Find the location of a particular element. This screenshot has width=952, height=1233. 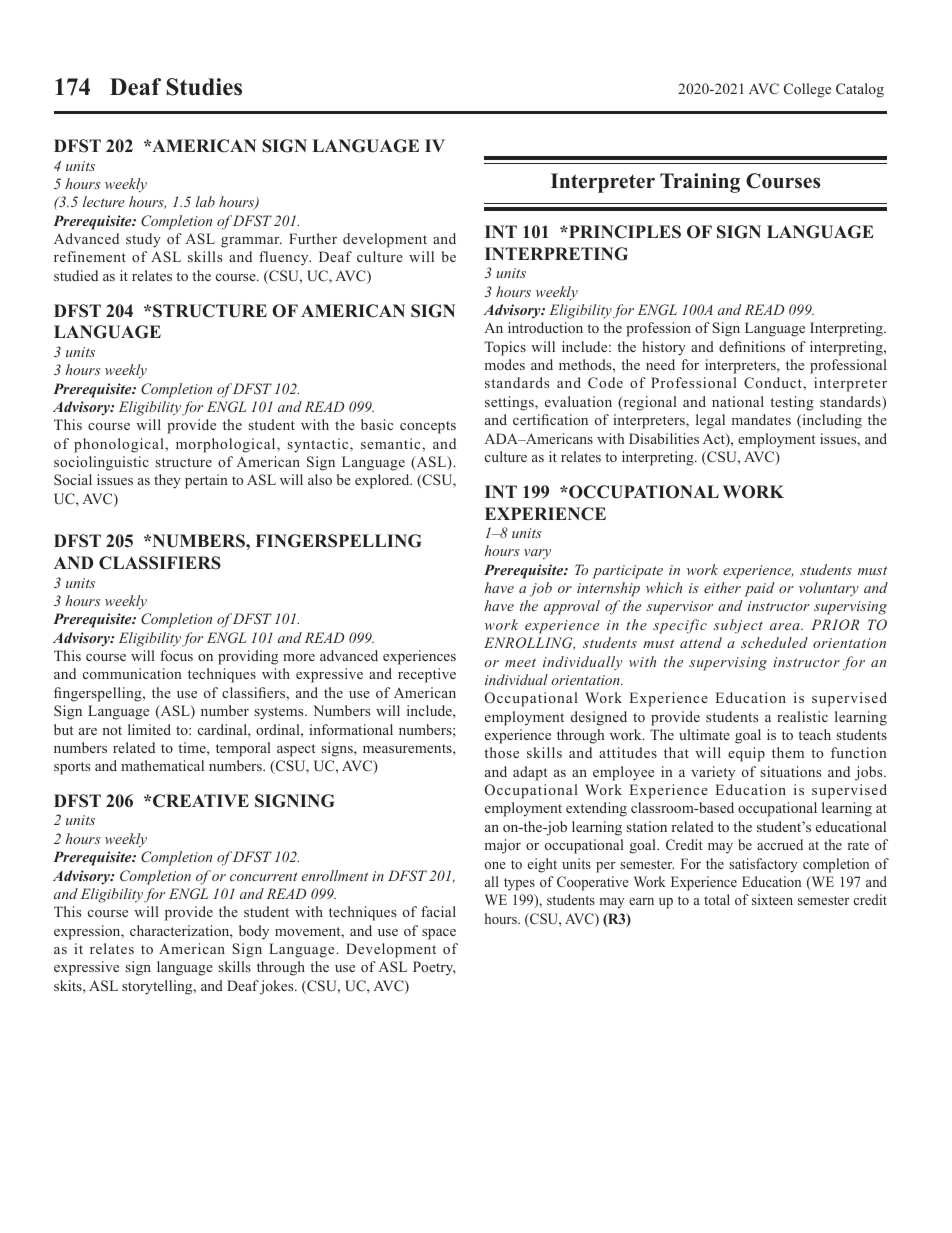

sixteen is located at coordinates (772, 899).
